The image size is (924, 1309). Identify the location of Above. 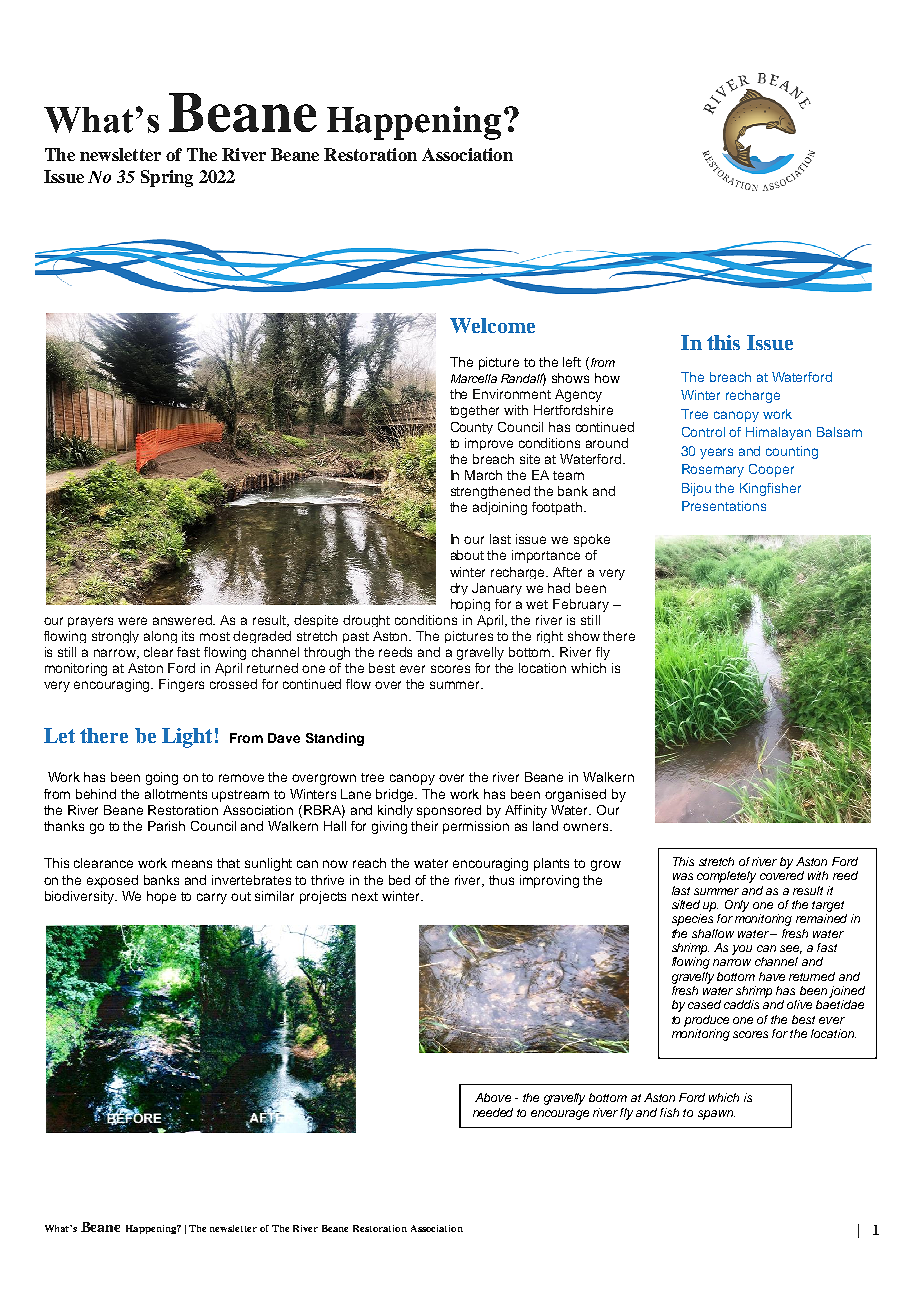
(493, 1097).
